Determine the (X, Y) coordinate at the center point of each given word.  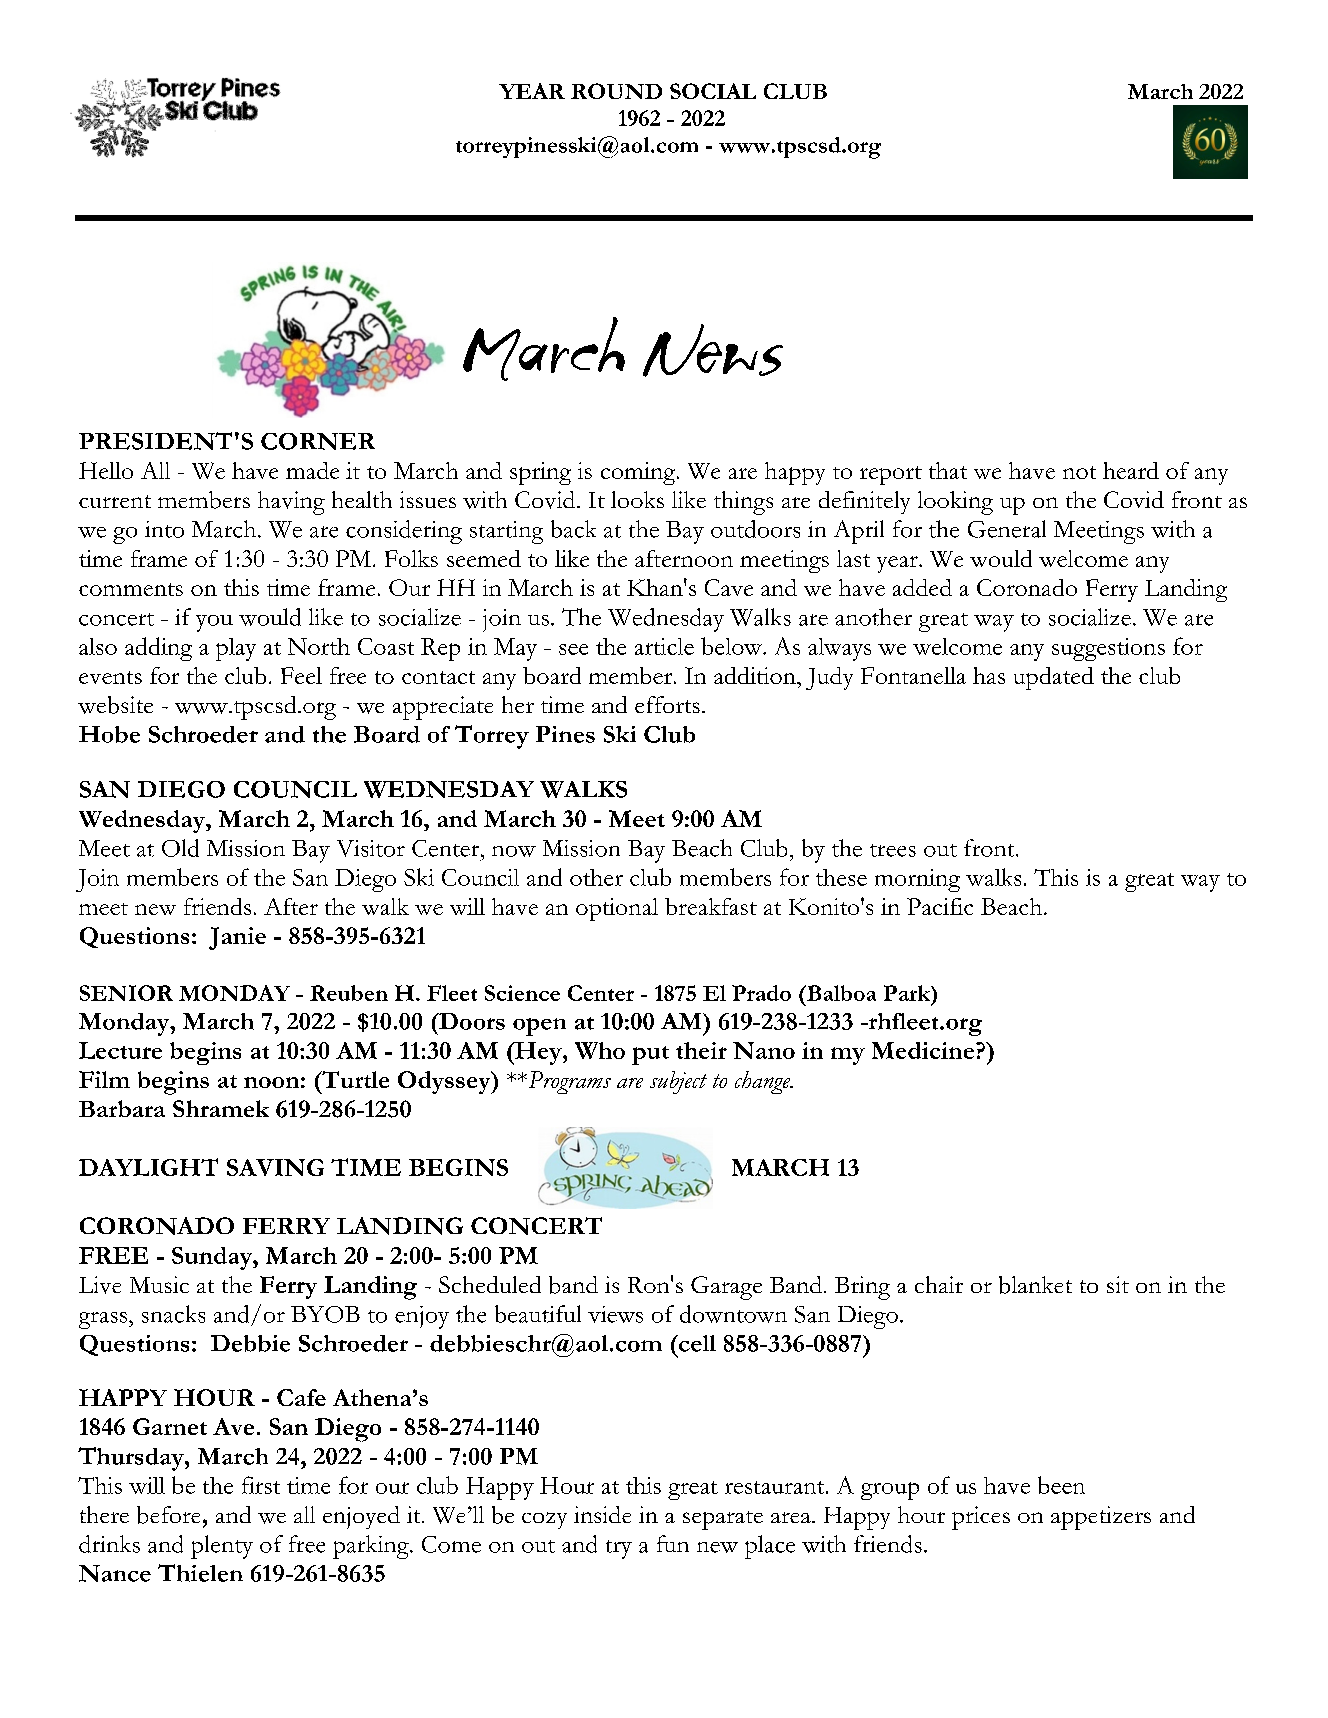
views (615, 1314)
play (236, 649)
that (948, 470)
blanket (1035, 1285)
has (989, 675)
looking (955, 503)
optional (617, 909)
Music (159, 1284)
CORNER (318, 441)
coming (639, 473)
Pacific (940, 906)
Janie (237, 938)
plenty (222, 1547)
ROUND (616, 91)
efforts (667, 704)
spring (540, 473)
